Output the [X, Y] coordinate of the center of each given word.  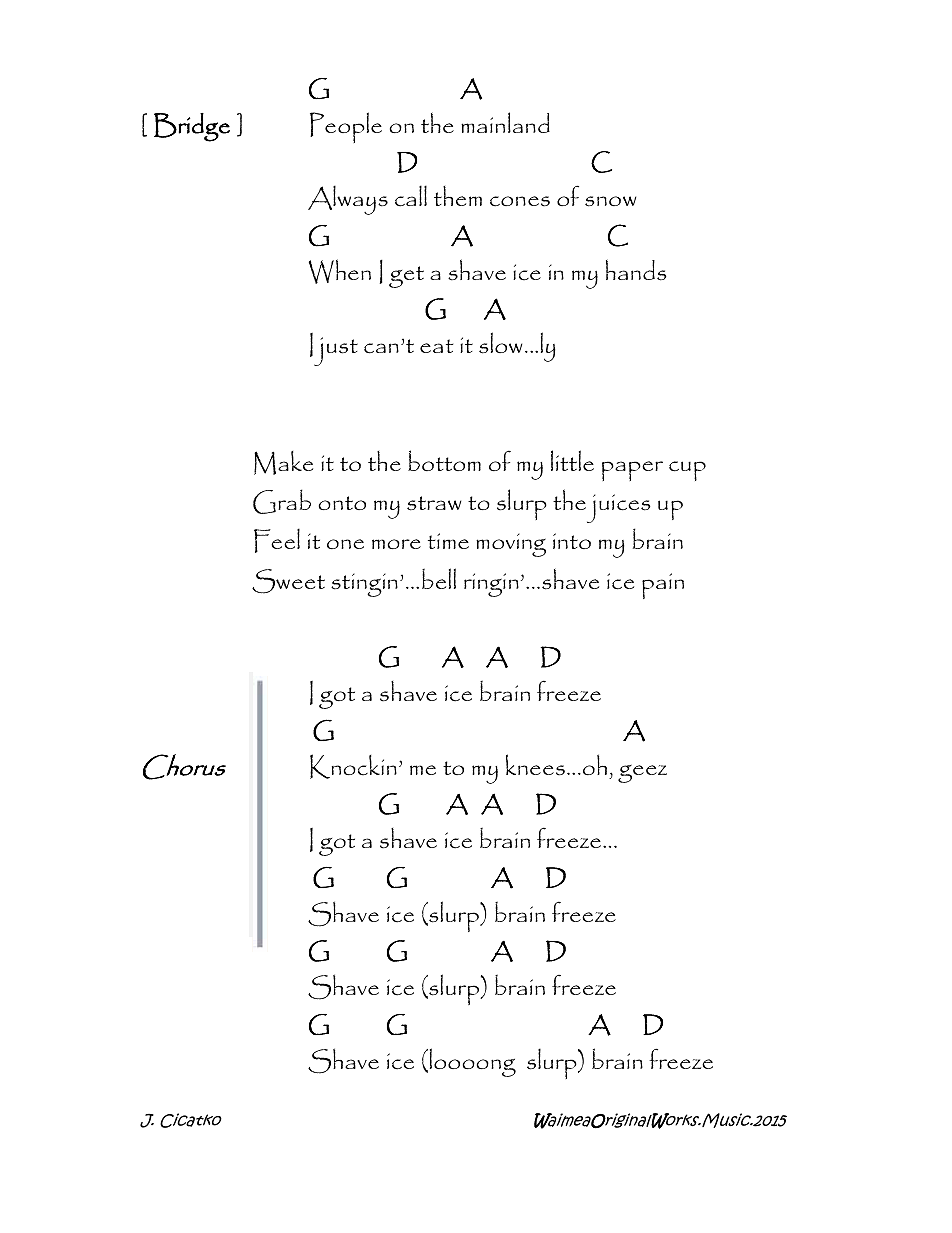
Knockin [353, 766]
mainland [505, 122]
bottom [444, 460]
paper [632, 471]
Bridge [192, 127]
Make [283, 463]
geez [642, 774]
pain [663, 586]
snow [611, 201]
